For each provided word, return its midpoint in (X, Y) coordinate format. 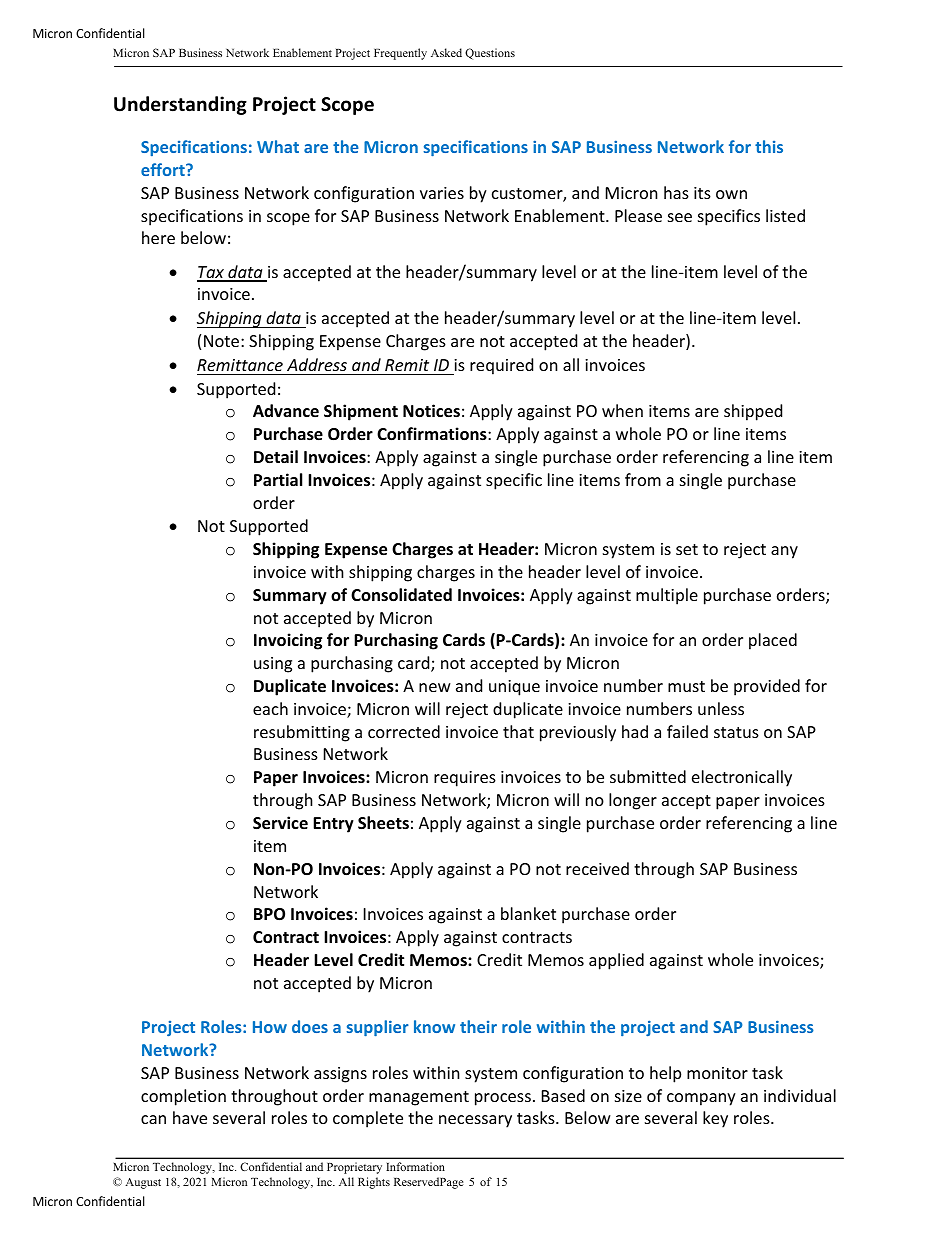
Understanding (180, 105)
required (501, 366)
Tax (211, 273)
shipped (753, 412)
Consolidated (401, 595)
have (190, 1117)
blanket (528, 913)
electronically (742, 778)
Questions (490, 54)
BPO (269, 914)
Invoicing (288, 641)
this (769, 146)
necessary (475, 1121)
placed (773, 641)
